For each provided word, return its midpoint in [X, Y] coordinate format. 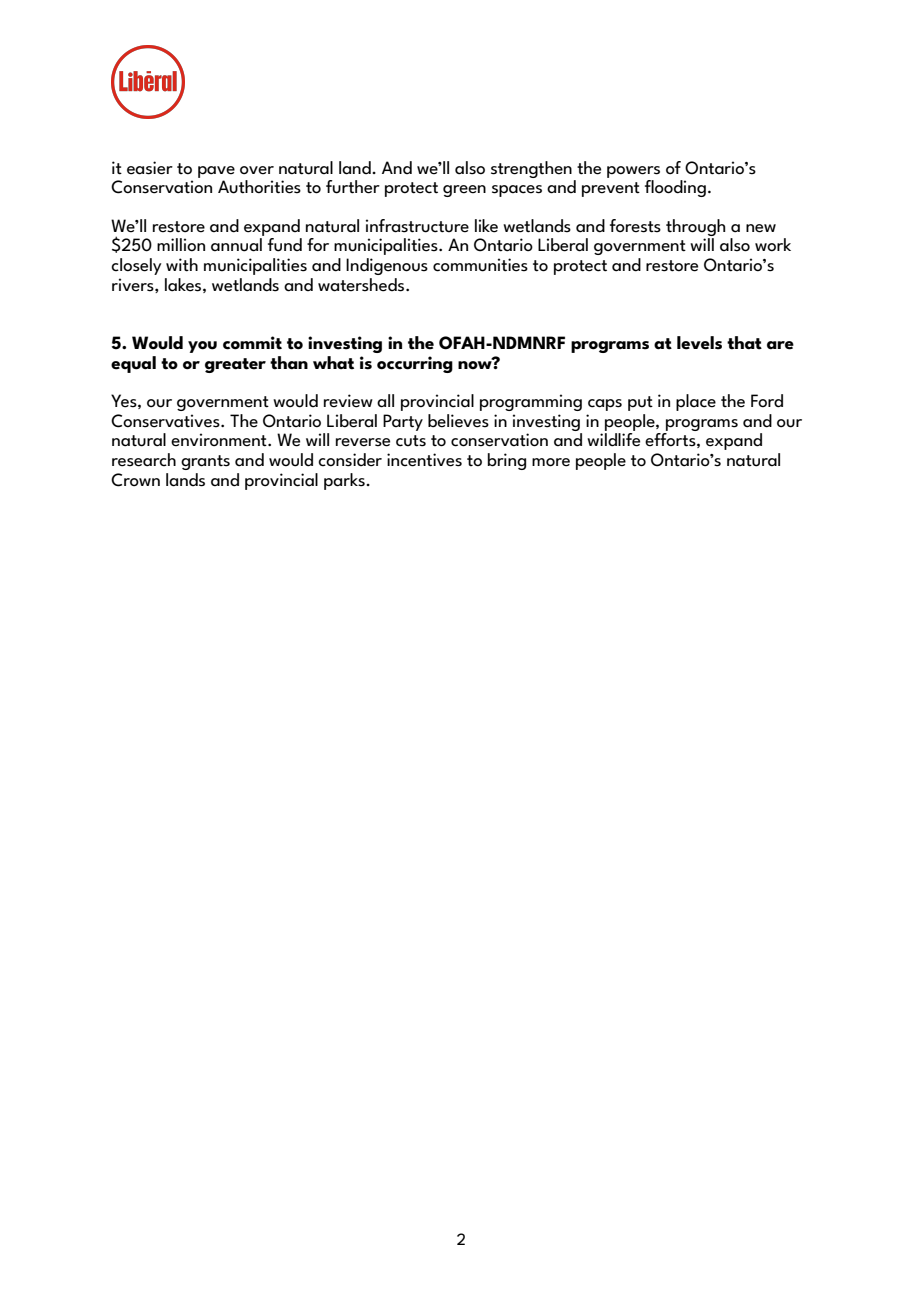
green [464, 191]
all [385, 401]
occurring [415, 364]
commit [252, 343]
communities [480, 265]
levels [699, 343]
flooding [675, 188]
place [696, 402]
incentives [424, 460]
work [773, 245]
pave [216, 172]
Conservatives [166, 421]
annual [236, 245]
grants [205, 462]
